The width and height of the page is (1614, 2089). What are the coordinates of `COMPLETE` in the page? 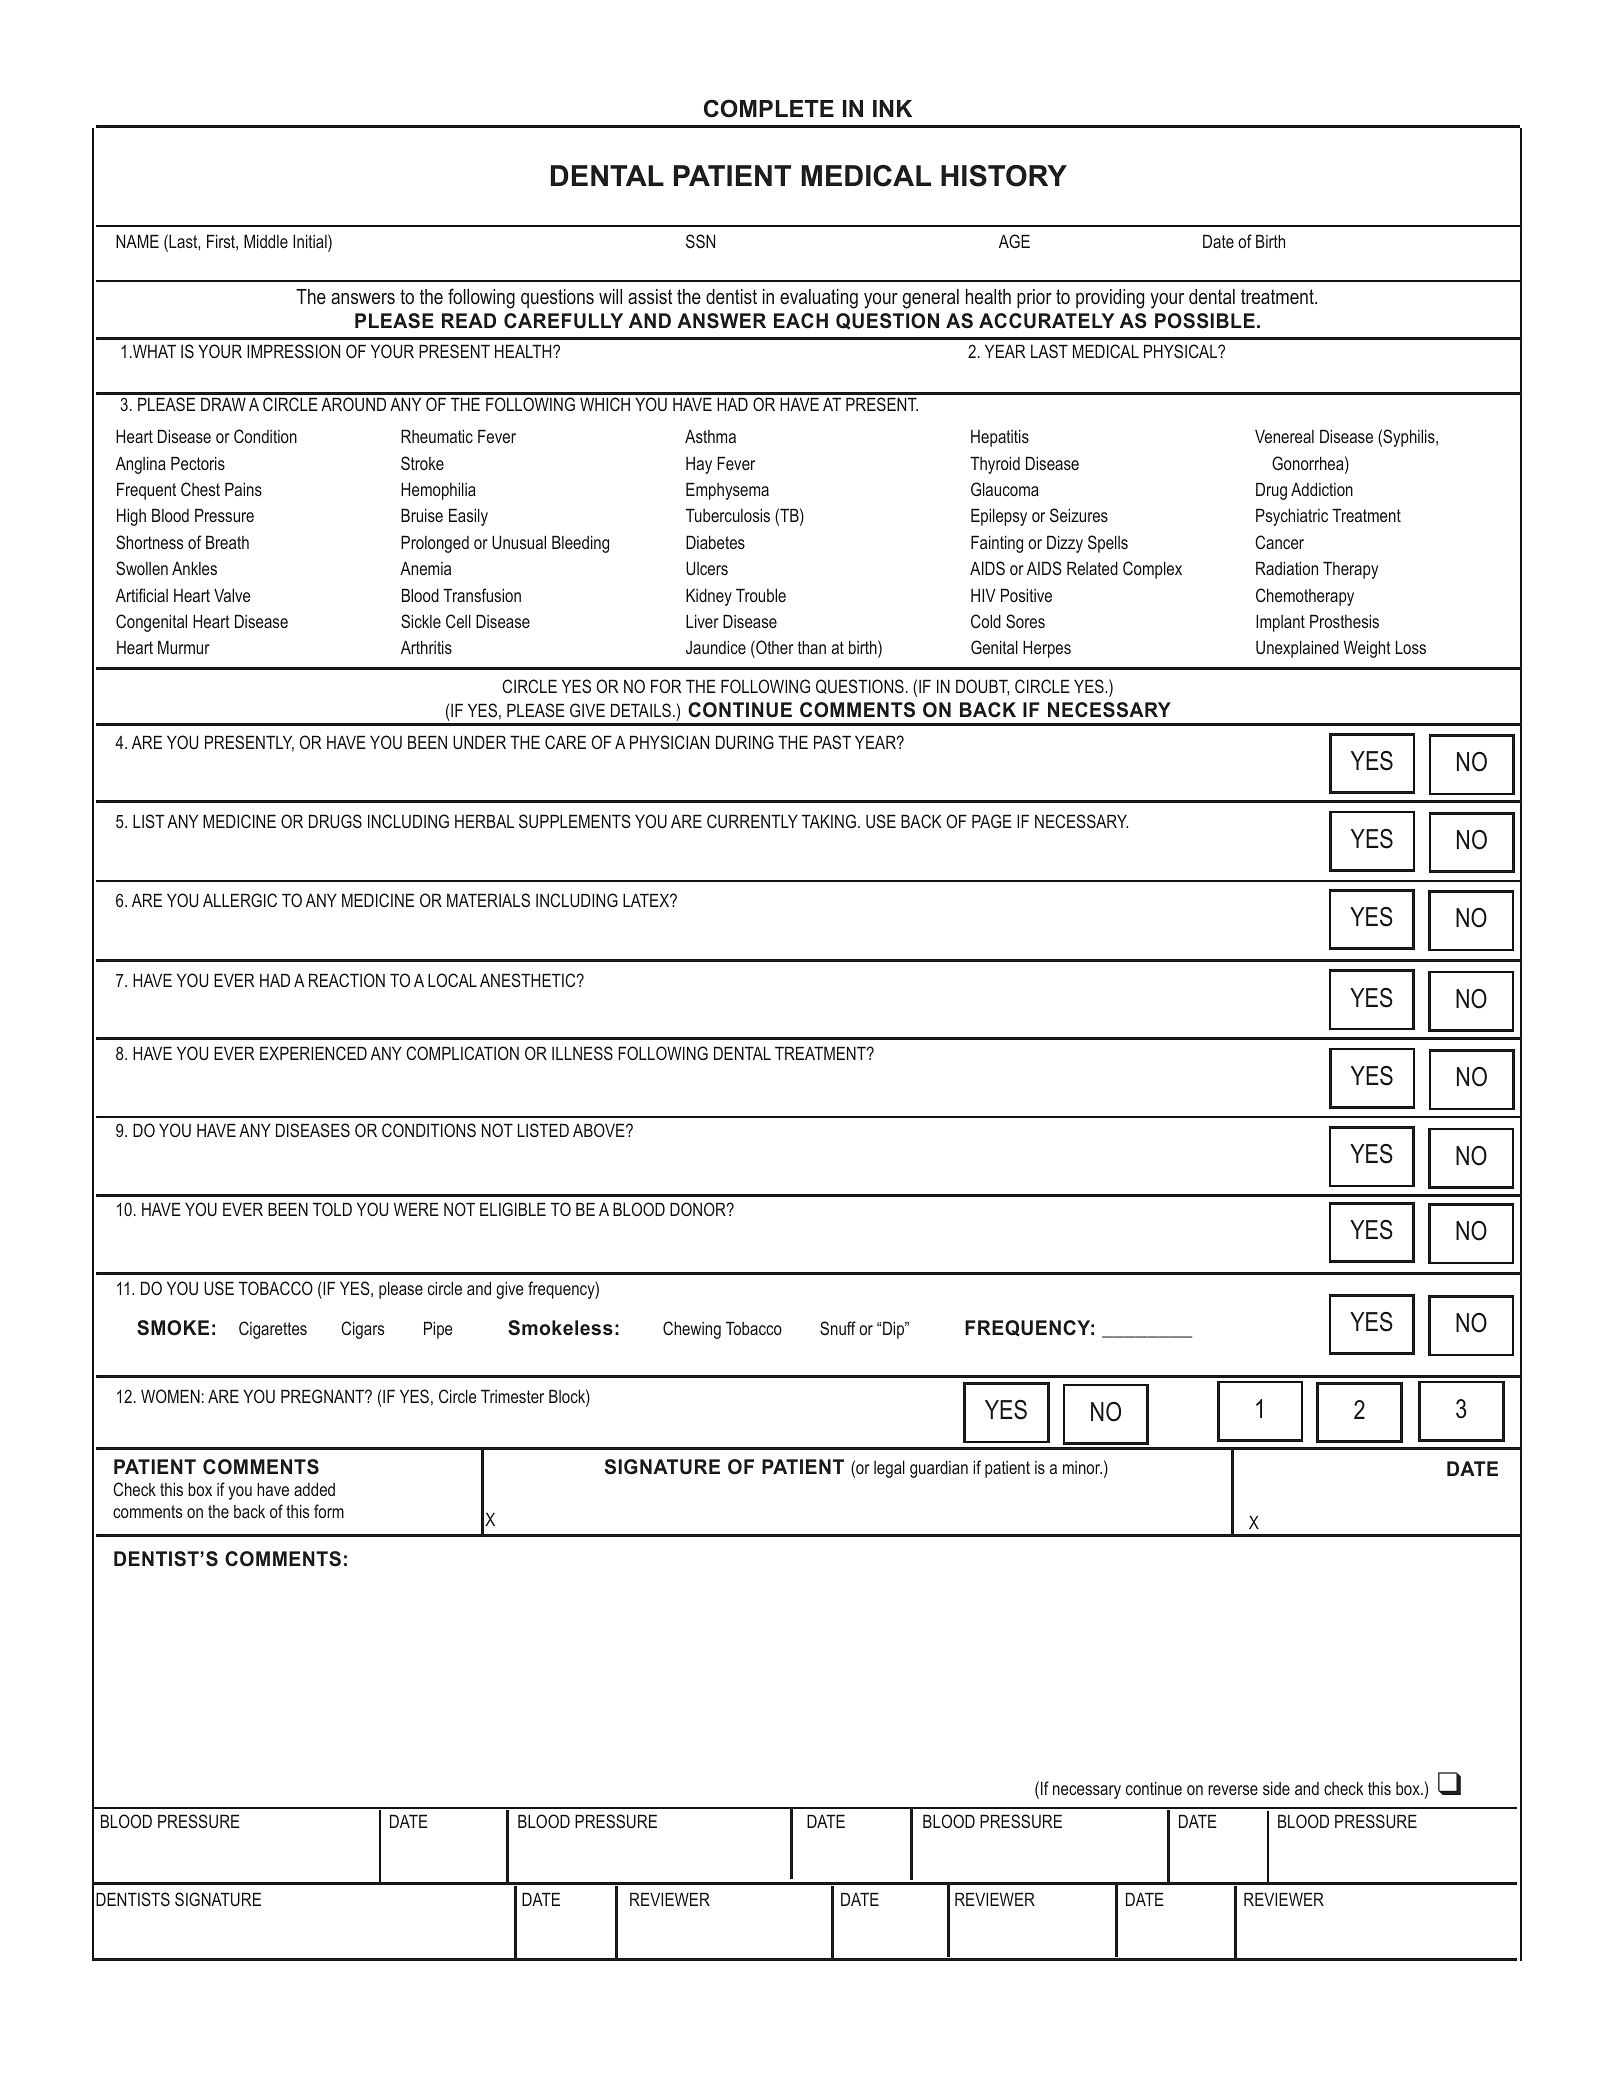 It's located at (769, 108).
